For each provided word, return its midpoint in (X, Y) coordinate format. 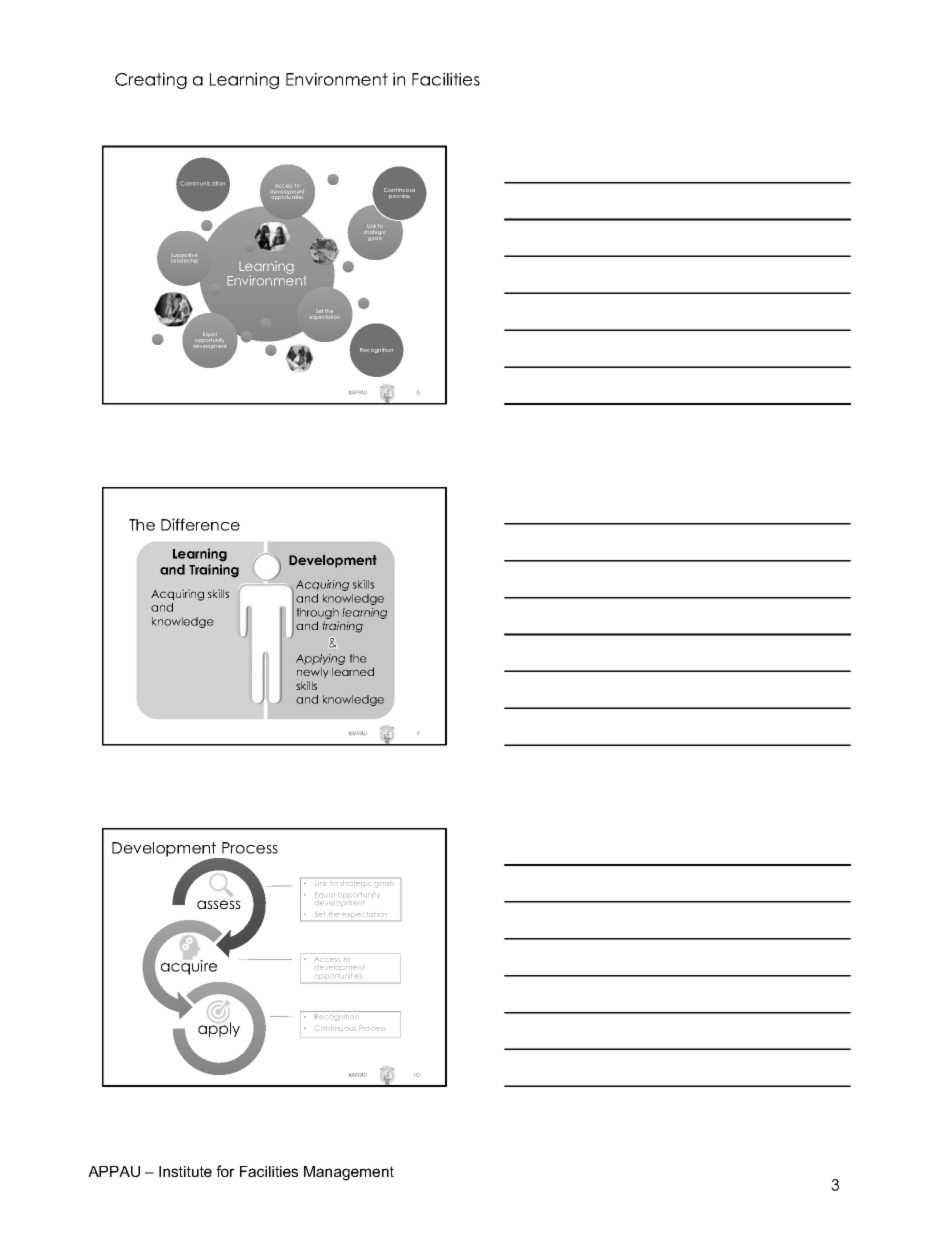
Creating (151, 80)
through (317, 613)
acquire (189, 966)
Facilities (446, 79)
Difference (200, 524)
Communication (202, 183)
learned (353, 671)
